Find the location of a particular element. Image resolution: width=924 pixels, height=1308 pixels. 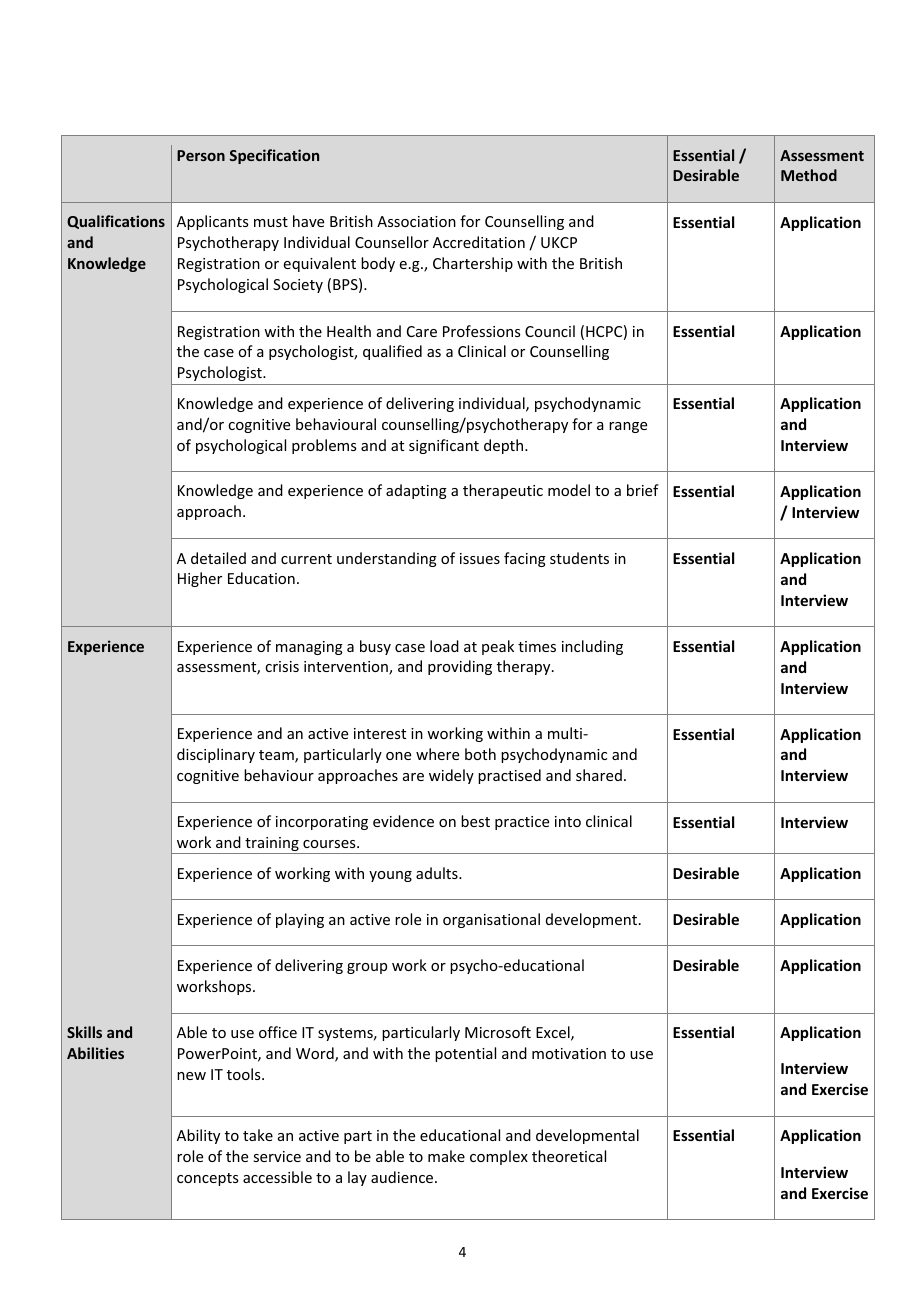

into is located at coordinates (568, 821).
